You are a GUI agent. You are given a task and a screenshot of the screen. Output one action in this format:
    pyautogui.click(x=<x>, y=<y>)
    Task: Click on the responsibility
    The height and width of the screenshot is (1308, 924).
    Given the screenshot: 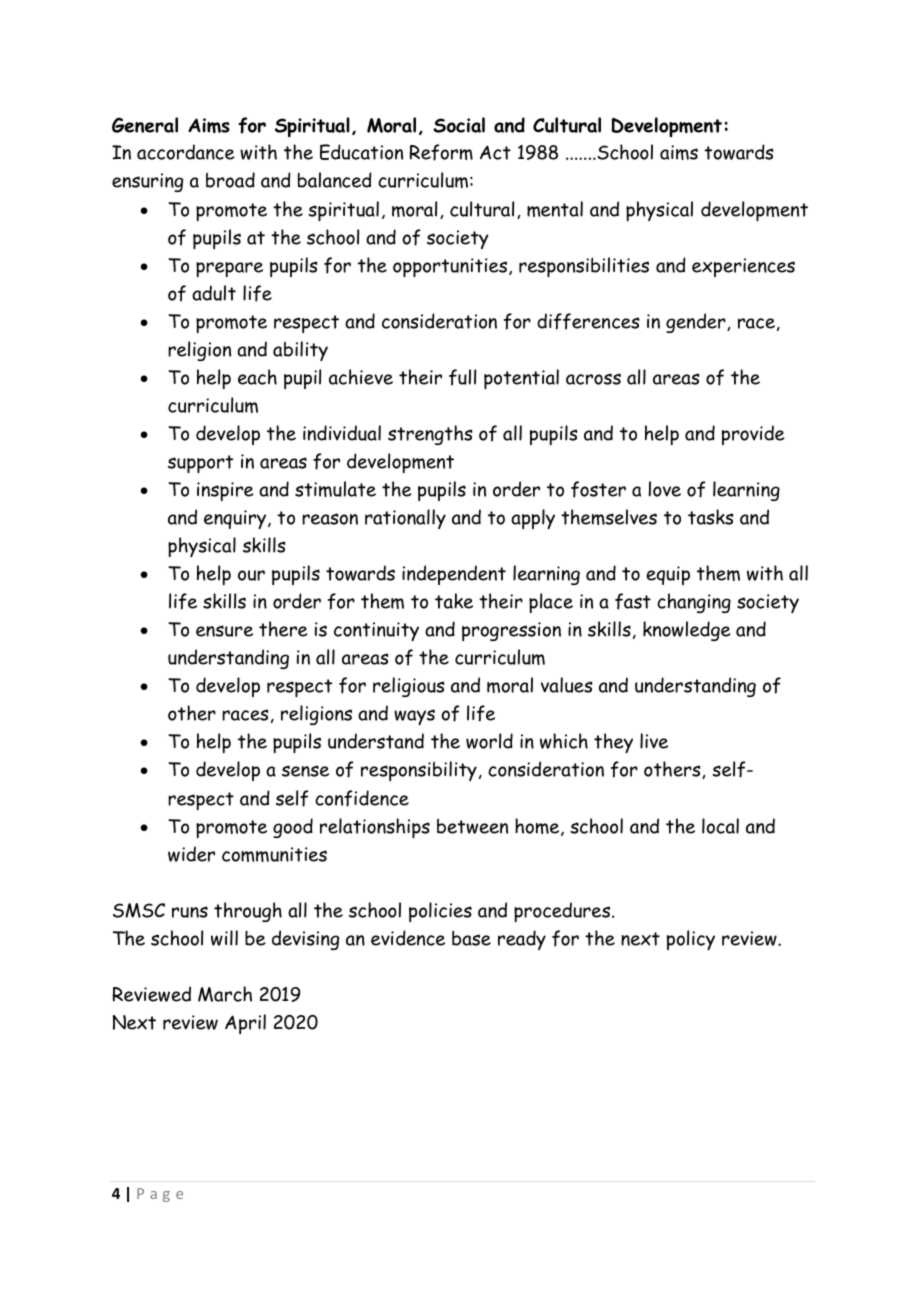 What is the action you would take?
    pyautogui.click(x=419, y=771)
